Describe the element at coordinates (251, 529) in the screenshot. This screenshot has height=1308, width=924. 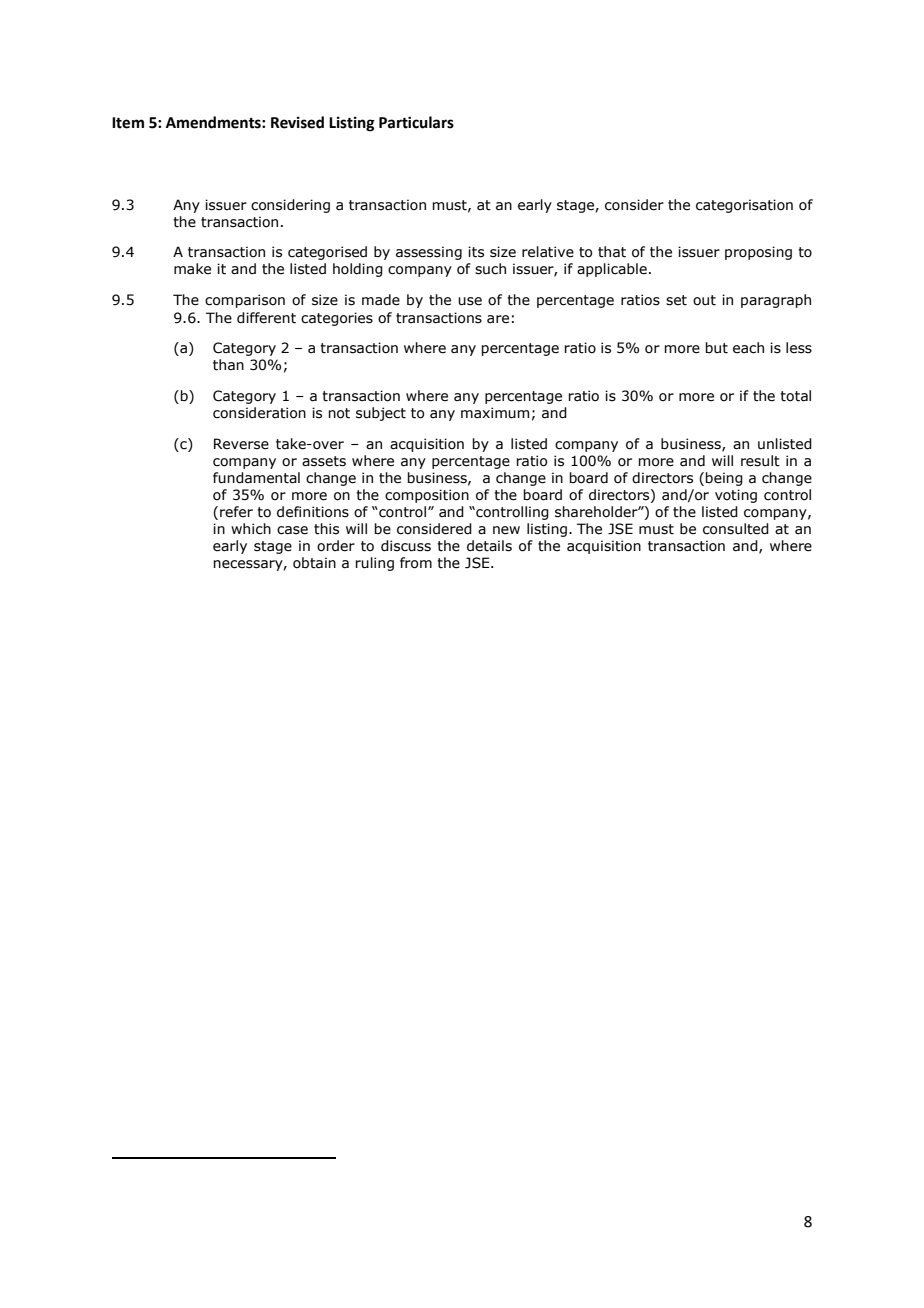
I see `which` at that location.
